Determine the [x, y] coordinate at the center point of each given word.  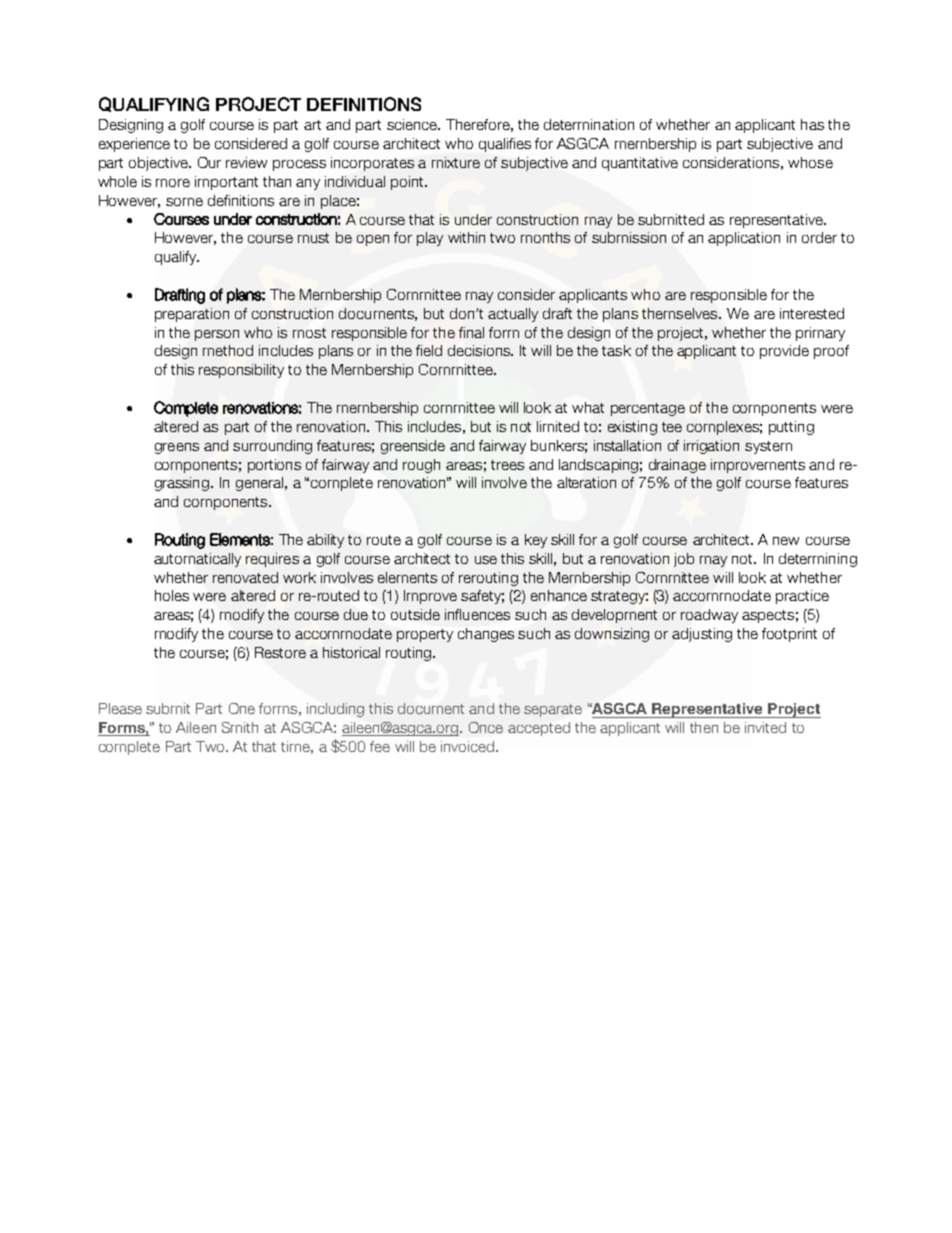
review [246, 162]
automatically [197, 560]
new [786, 541]
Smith [240, 727]
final [471, 332]
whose [810, 162]
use [486, 560]
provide [784, 352]
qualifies [505, 145]
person [217, 335]
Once [486, 727]
